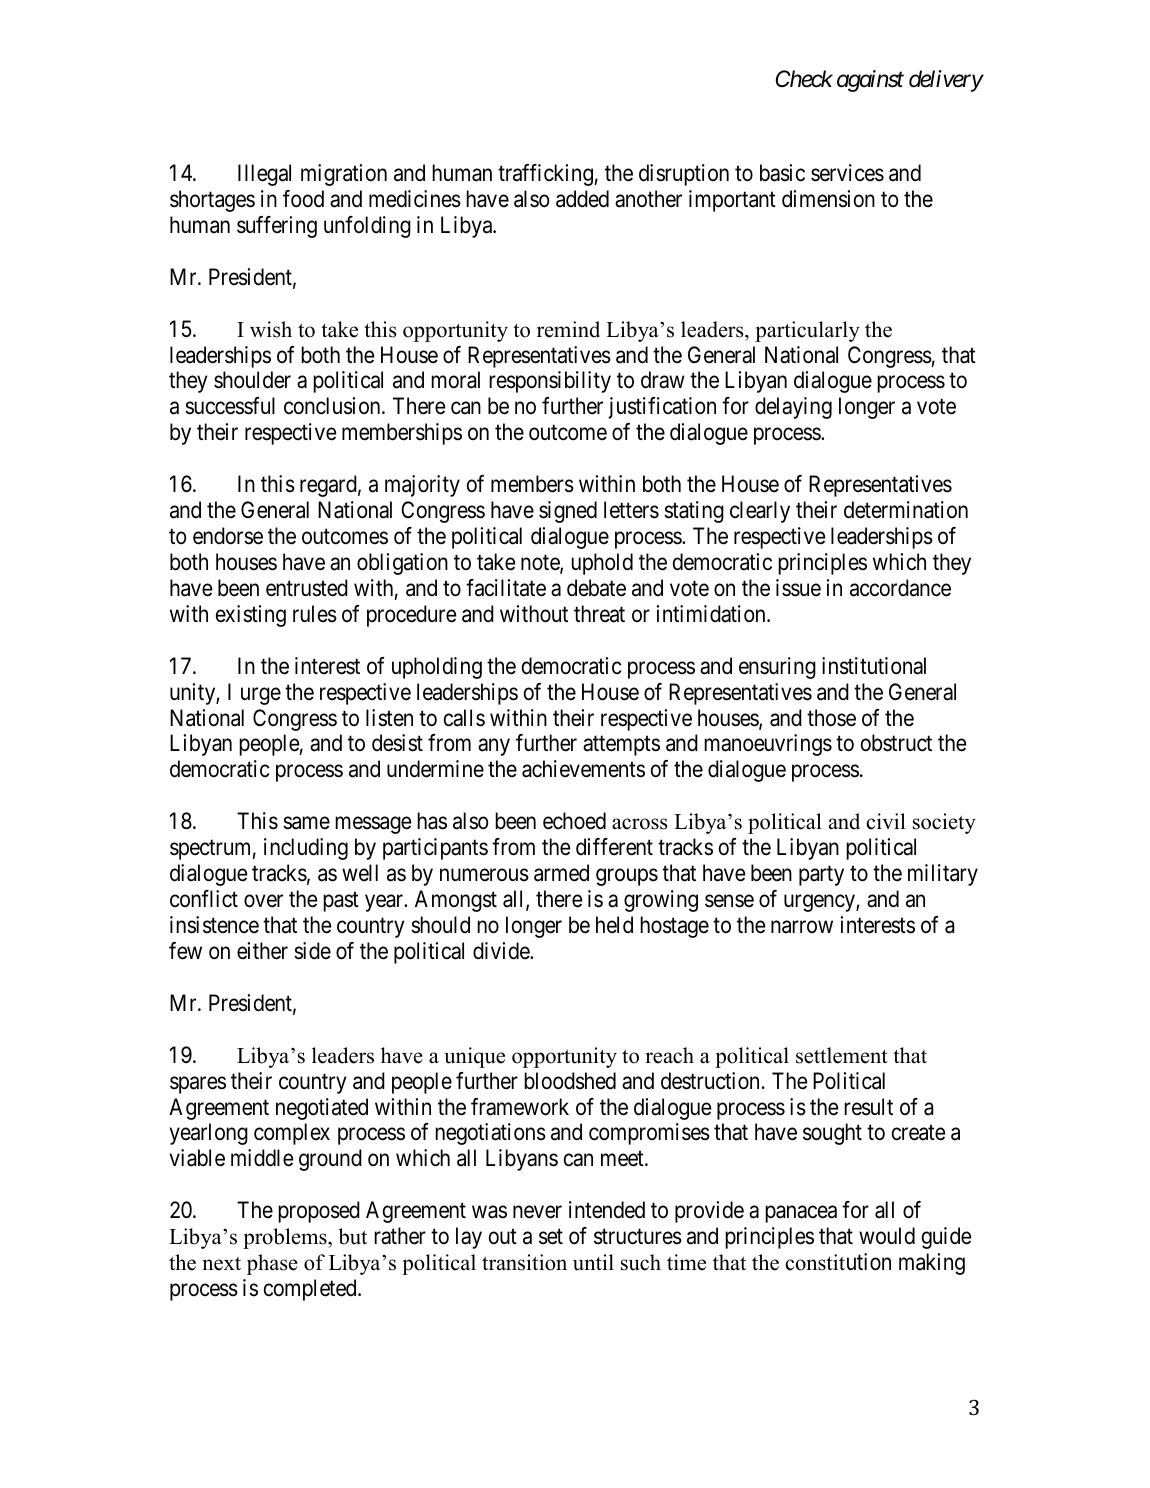 The height and width of the screenshot is (1488, 1150). Describe the element at coordinates (545, 175) in the screenshot. I see `trafficking` at that location.
